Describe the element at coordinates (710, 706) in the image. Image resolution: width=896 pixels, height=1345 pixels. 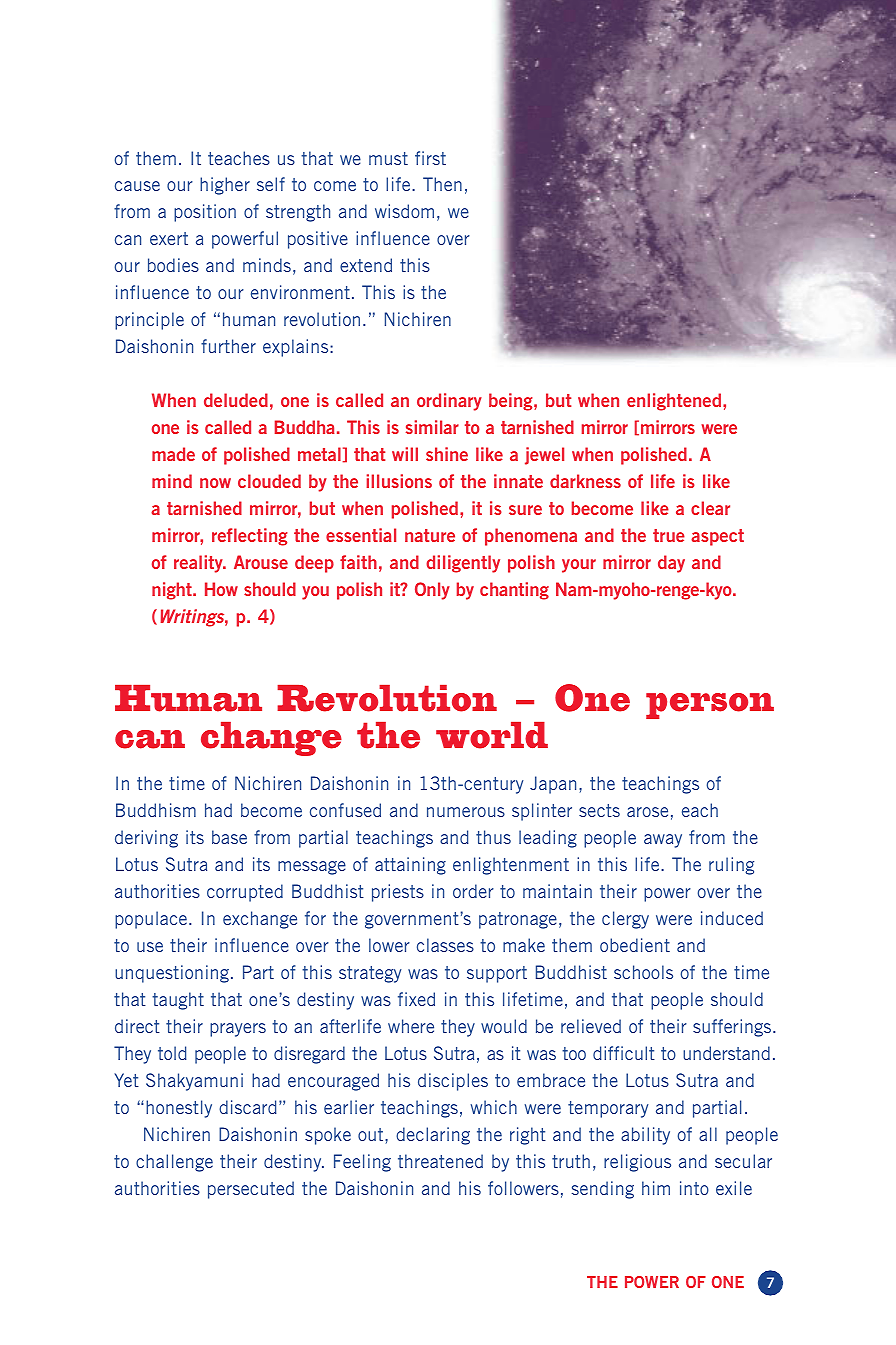
I see `person` at that location.
